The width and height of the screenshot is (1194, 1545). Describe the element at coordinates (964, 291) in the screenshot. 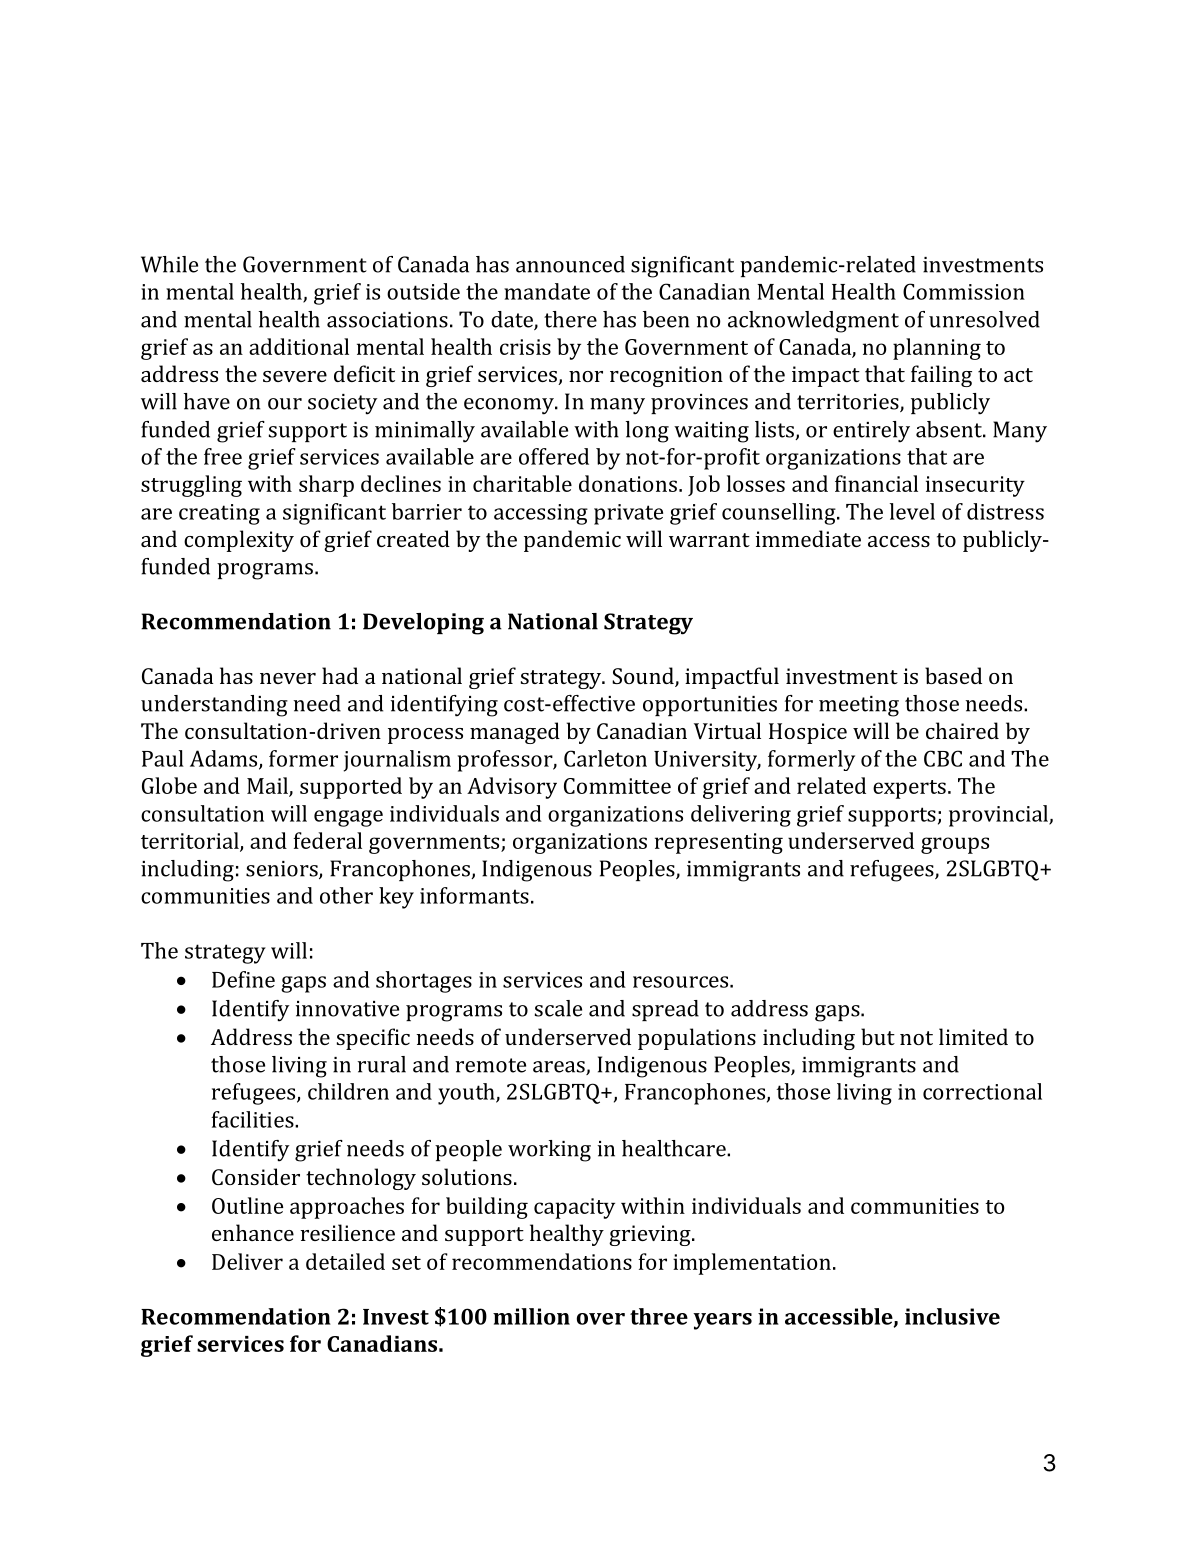

I see `Commission` at that location.
